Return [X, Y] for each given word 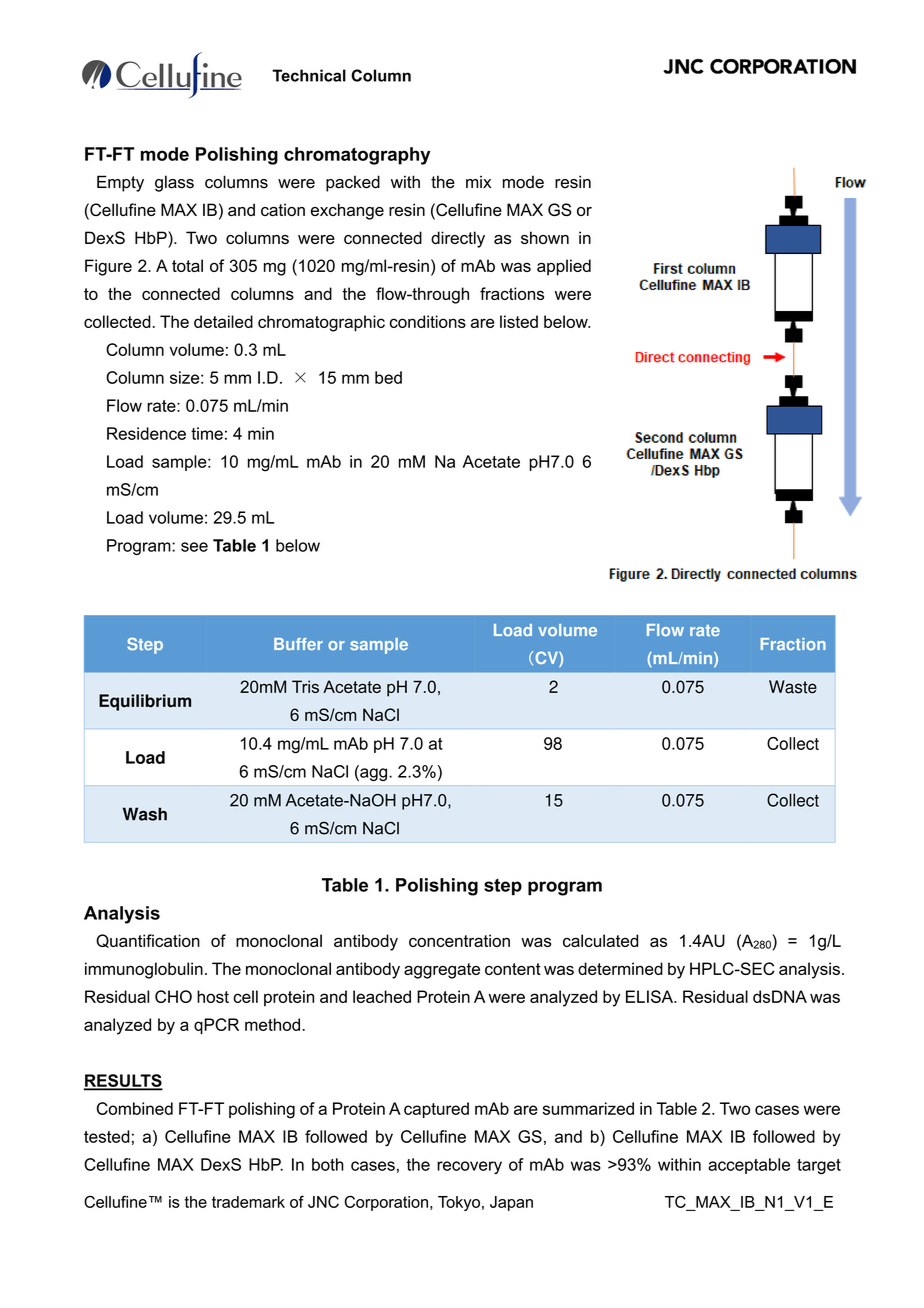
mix [478, 182]
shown [545, 237]
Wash [145, 814]
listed [519, 321]
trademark [248, 1202]
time [207, 433]
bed [388, 377]
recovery [469, 1167]
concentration [459, 940]
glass [174, 183]
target [819, 1166]
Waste [793, 687]
